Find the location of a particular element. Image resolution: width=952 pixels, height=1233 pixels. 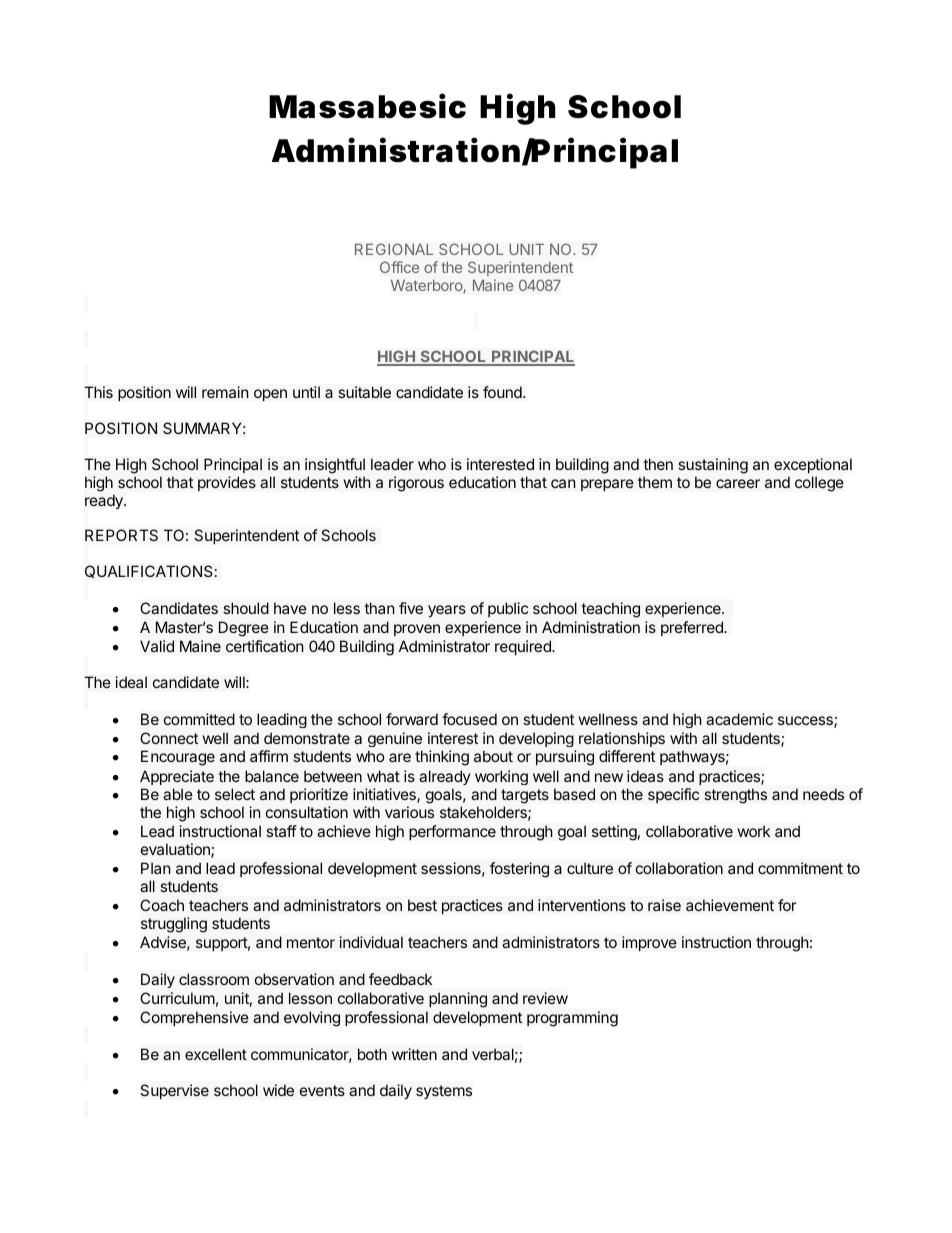

systems is located at coordinates (444, 1092).
